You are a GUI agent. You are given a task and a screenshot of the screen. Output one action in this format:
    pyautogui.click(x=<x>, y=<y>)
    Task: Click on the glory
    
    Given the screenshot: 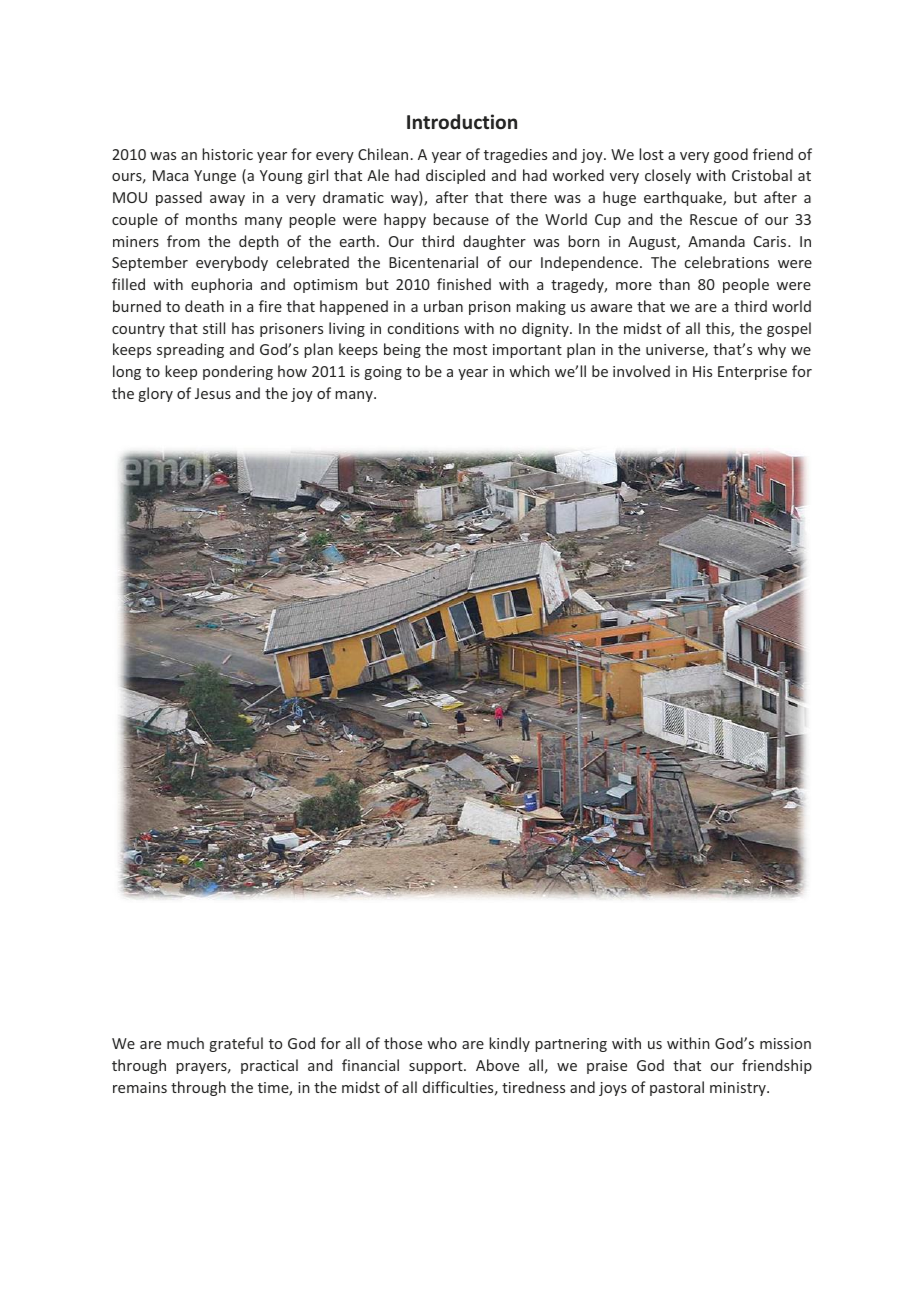 What is the action you would take?
    pyautogui.click(x=156, y=394)
